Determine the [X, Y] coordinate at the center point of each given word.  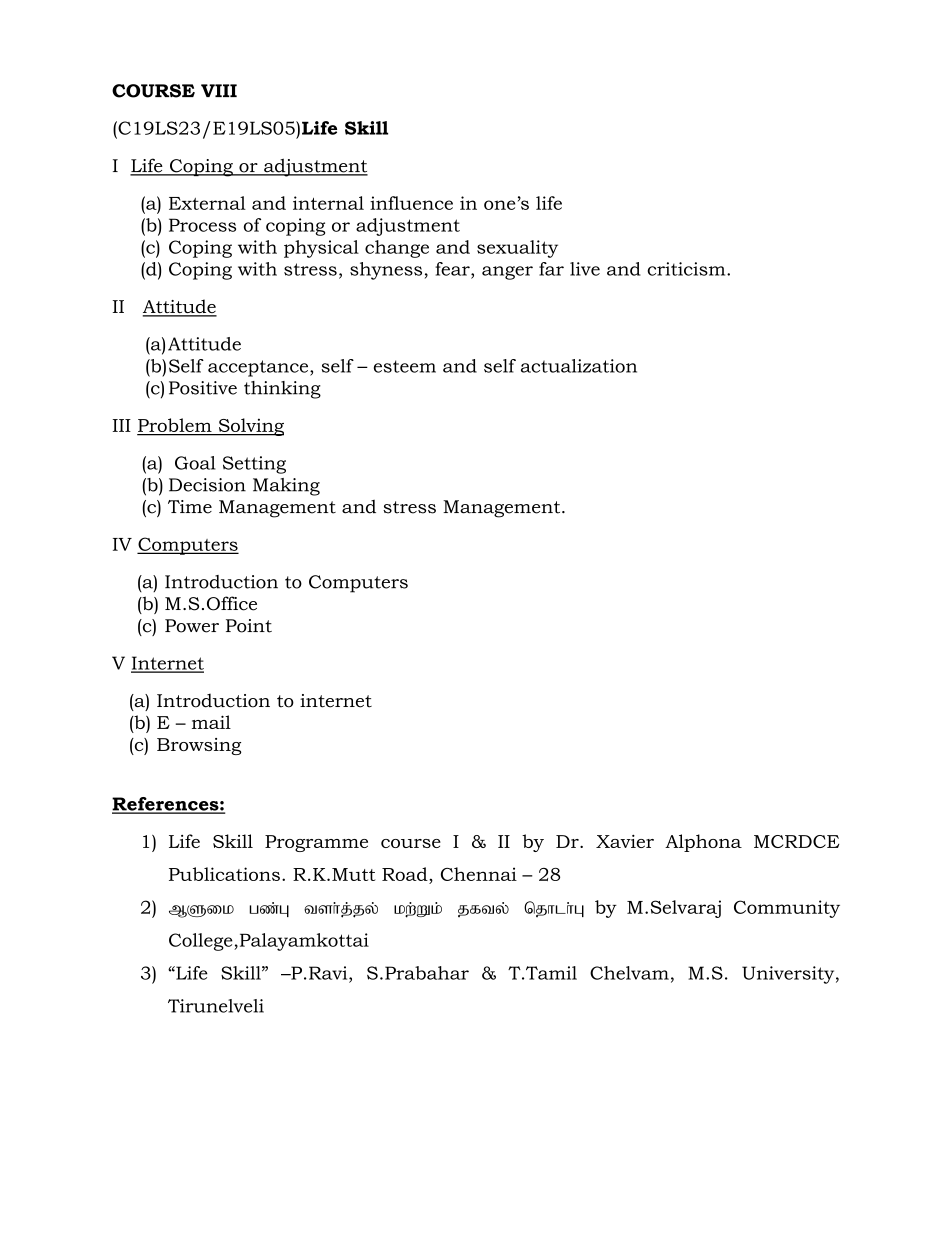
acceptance [259, 368]
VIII [219, 90]
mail [211, 722]
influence [411, 203]
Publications [224, 874]
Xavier [625, 841]
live [585, 269]
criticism [688, 269]
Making [286, 487]
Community [787, 909]
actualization [579, 366]
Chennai [479, 874]
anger [507, 273]
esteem [405, 366]
